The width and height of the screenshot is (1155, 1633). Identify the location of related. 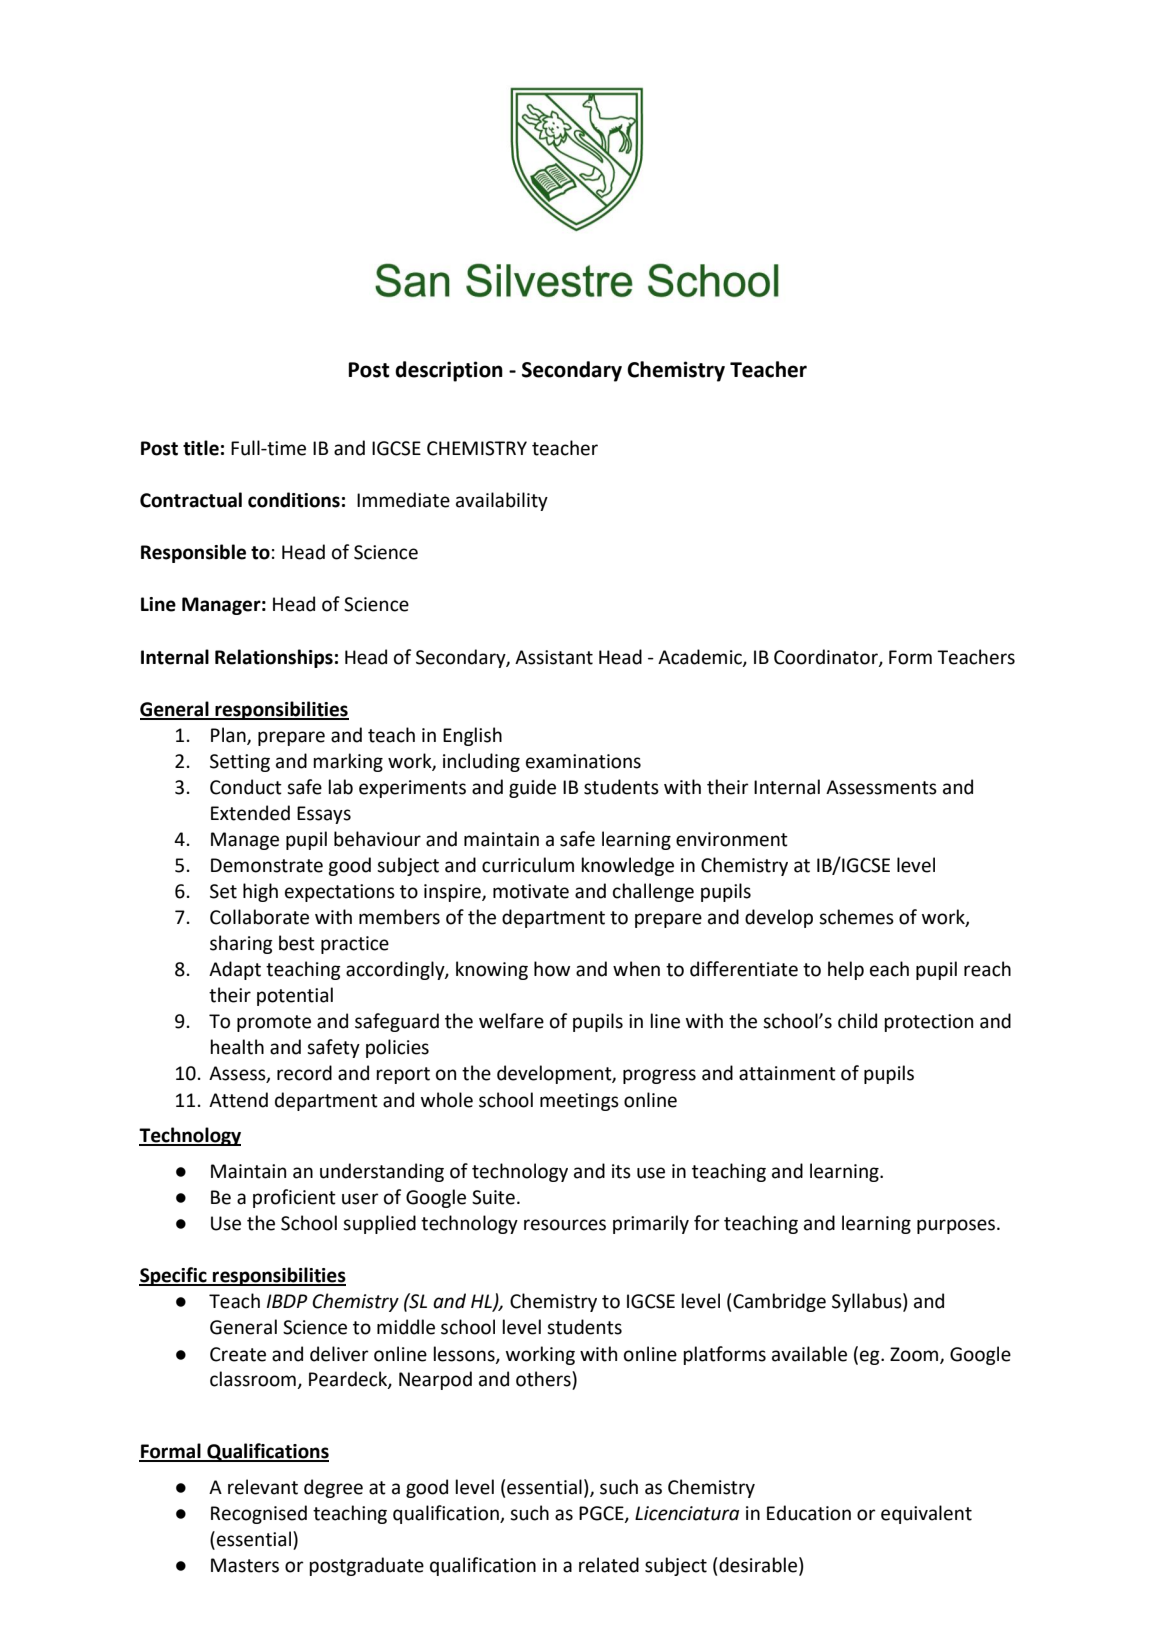
(609, 1565).
